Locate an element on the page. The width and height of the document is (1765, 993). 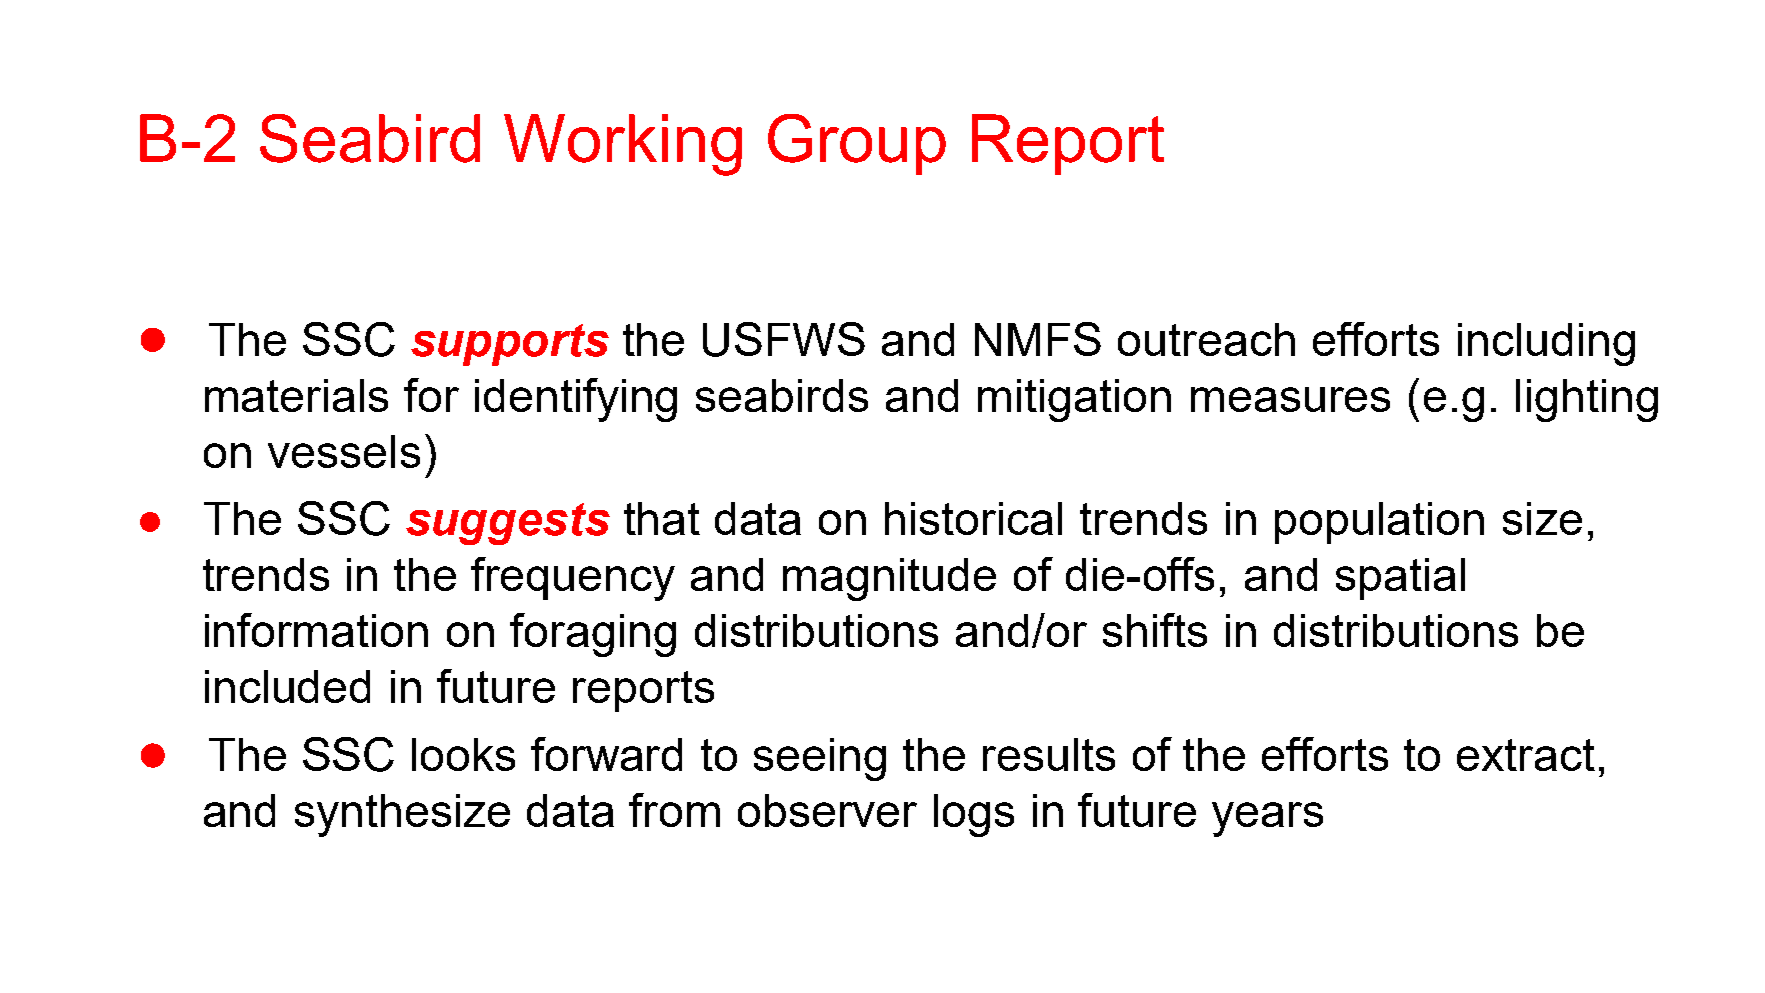
Working is located at coordinates (623, 145).
